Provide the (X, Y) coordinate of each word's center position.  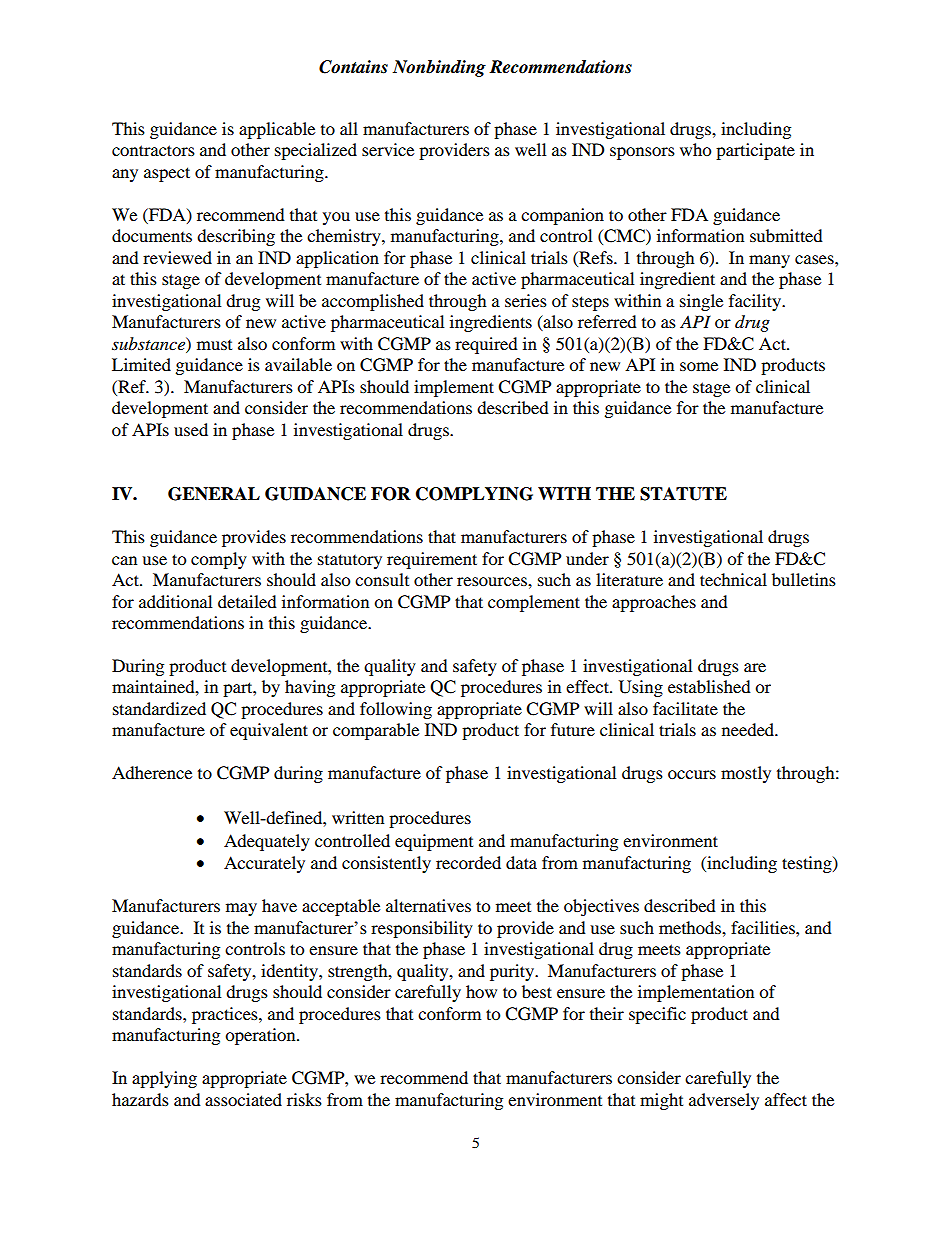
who (695, 149)
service (388, 149)
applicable (277, 130)
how (481, 991)
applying (164, 1079)
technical (733, 579)
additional (175, 601)
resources (493, 581)
